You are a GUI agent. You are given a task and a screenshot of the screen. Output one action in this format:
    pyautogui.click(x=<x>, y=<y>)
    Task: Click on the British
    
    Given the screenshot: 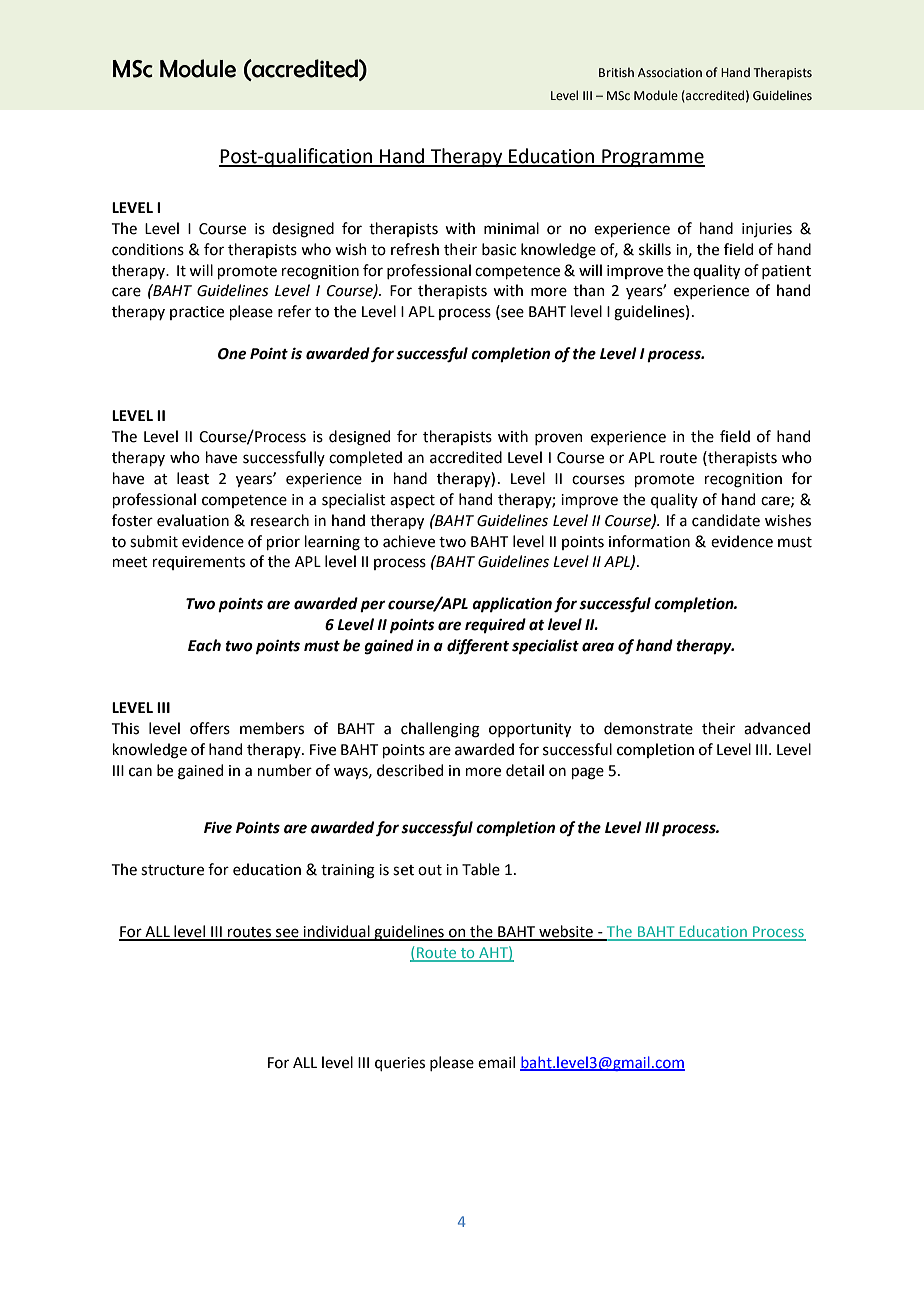 What is the action you would take?
    pyautogui.click(x=616, y=72)
